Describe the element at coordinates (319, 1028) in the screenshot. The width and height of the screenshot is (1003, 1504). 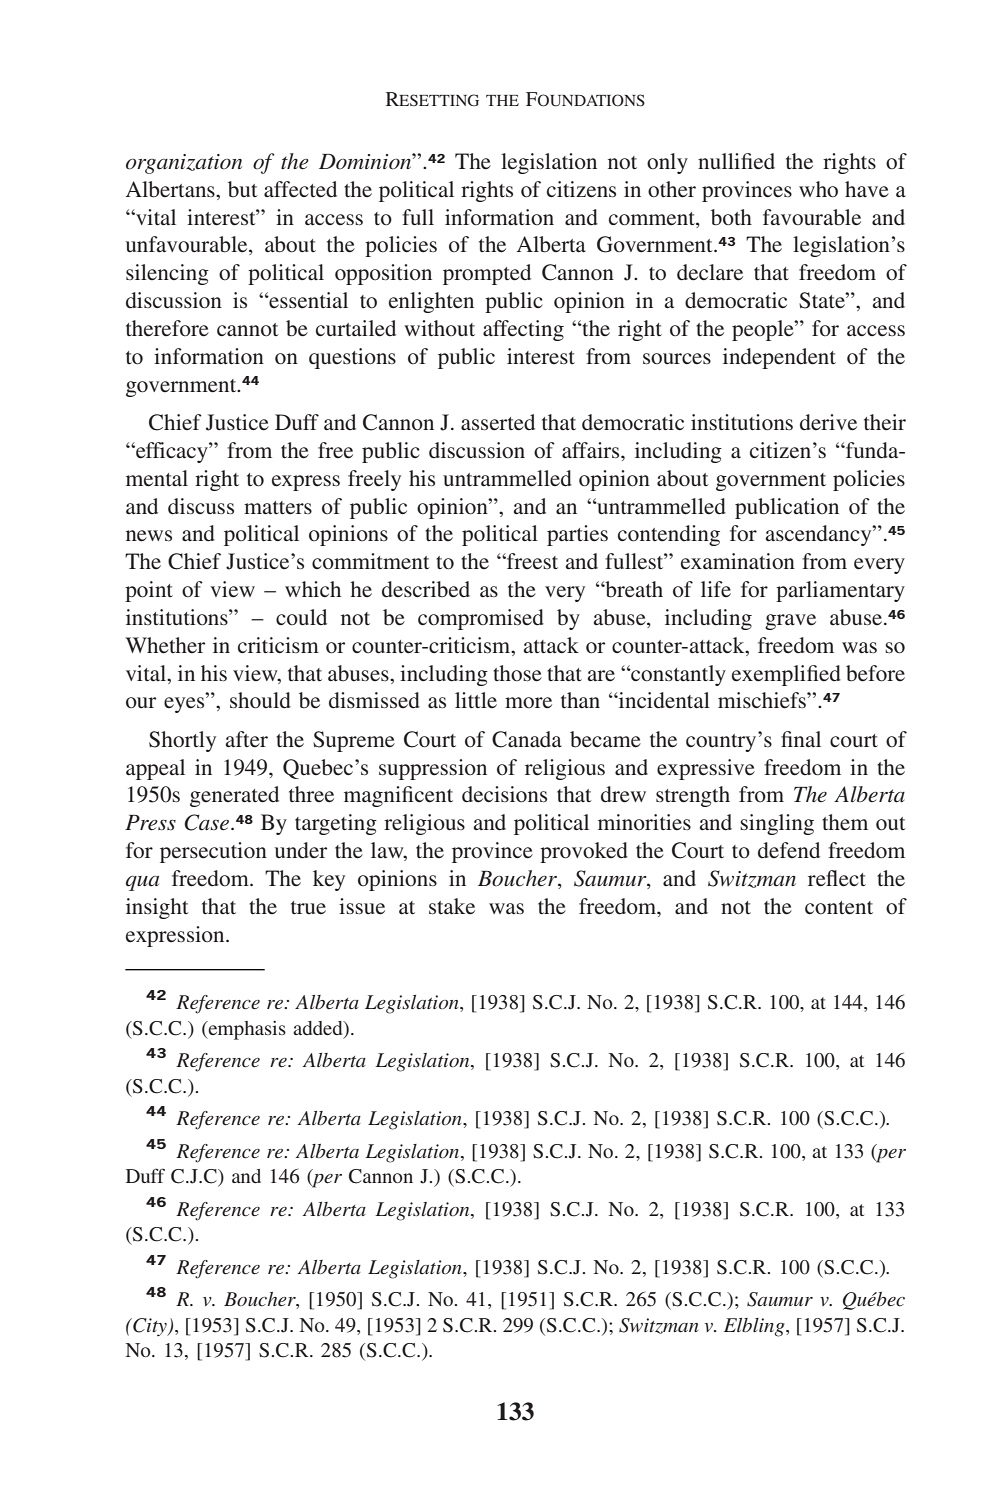
I see `added` at that location.
